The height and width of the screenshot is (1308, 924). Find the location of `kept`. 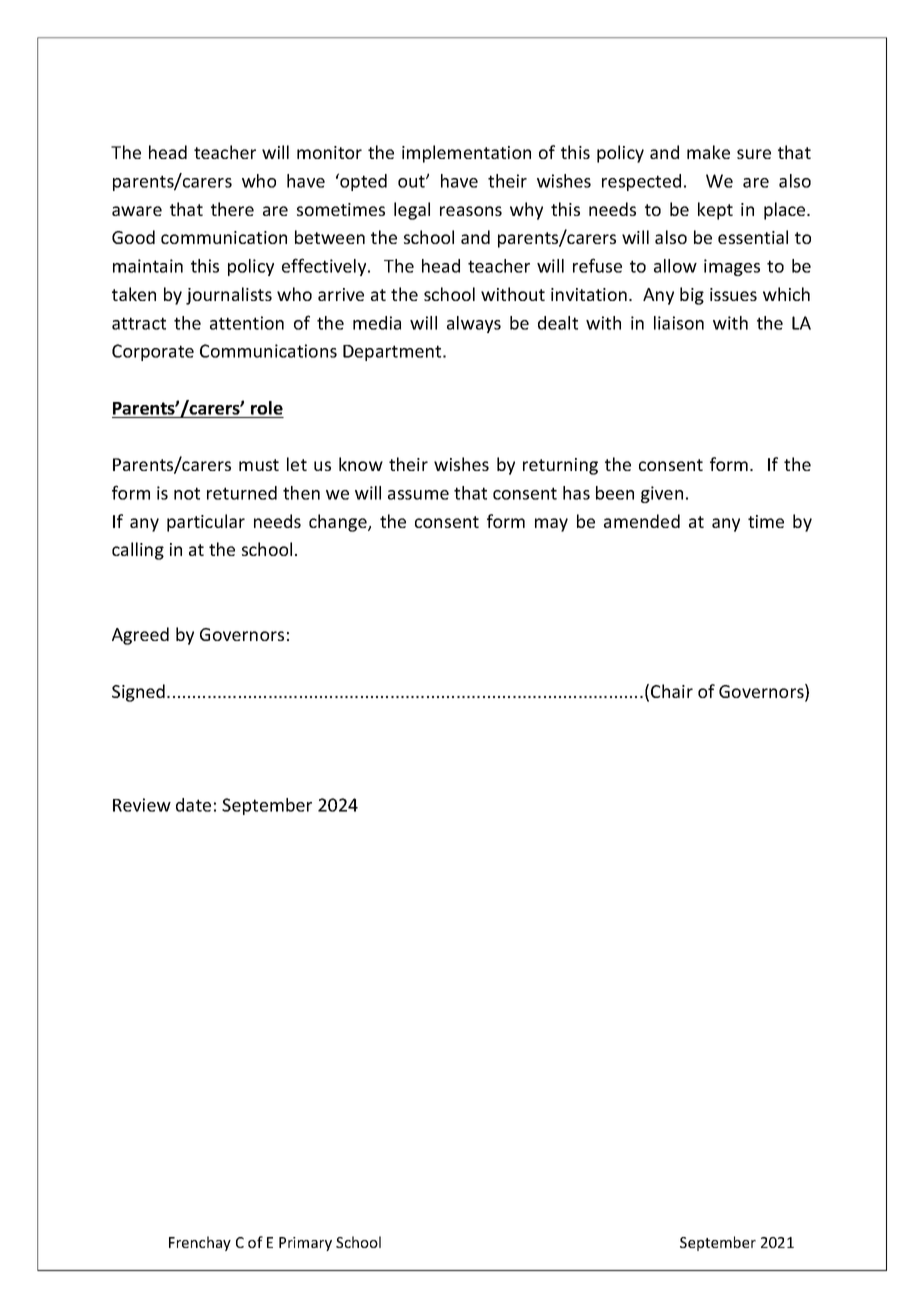

kept is located at coordinates (715, 211).
